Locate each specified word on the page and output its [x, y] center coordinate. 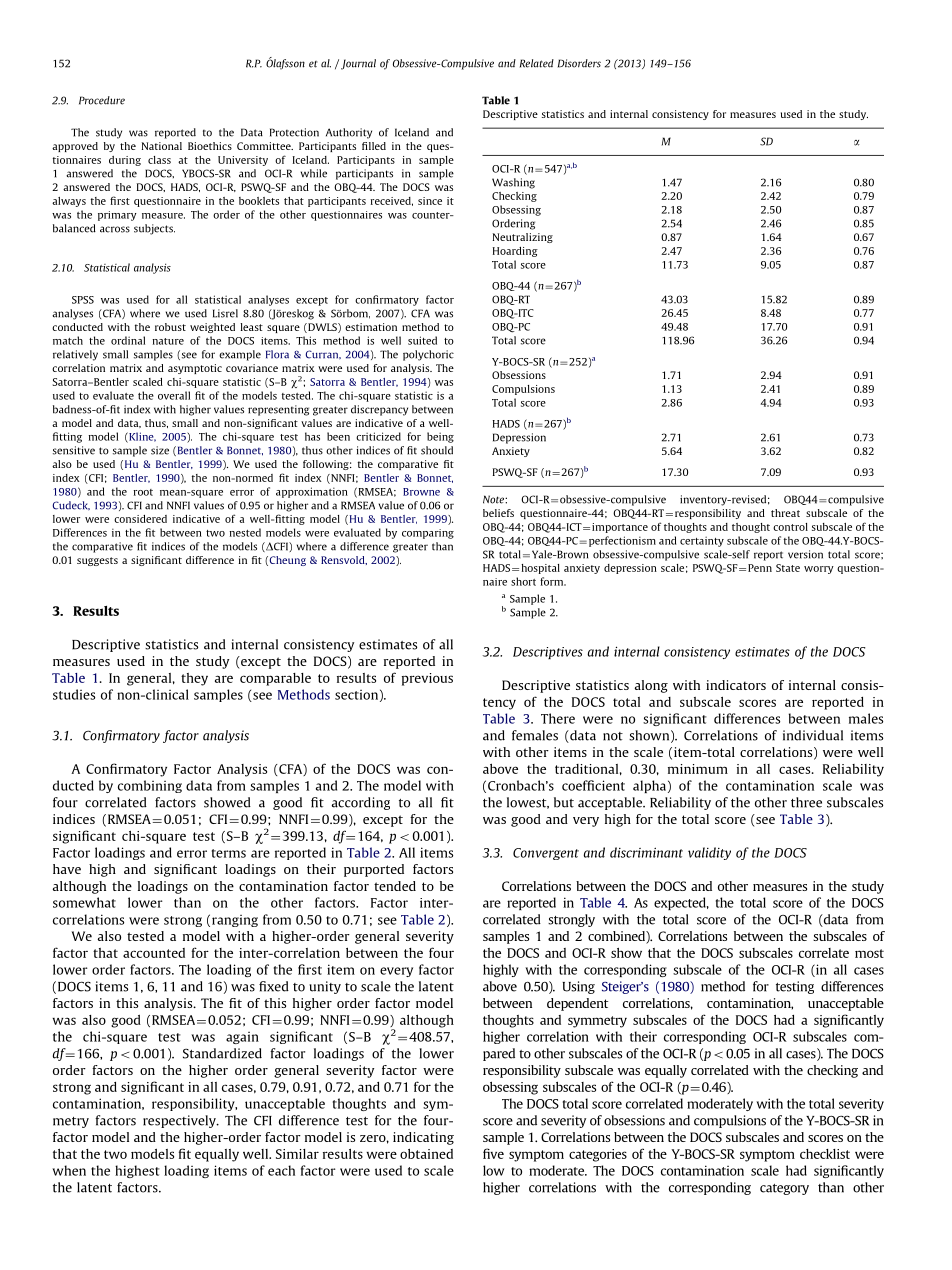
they [194, 679]
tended [395, 886]
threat [785, 513]
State [788, 568]
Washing [513, 183]
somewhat [84, 902]
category [784, 1189]
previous [427, 679]
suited [422, 340]
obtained [426, 1154]
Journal [358, 64]
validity [709, 853]
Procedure [102, 100]
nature [168, 341]
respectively [180, 1121]
